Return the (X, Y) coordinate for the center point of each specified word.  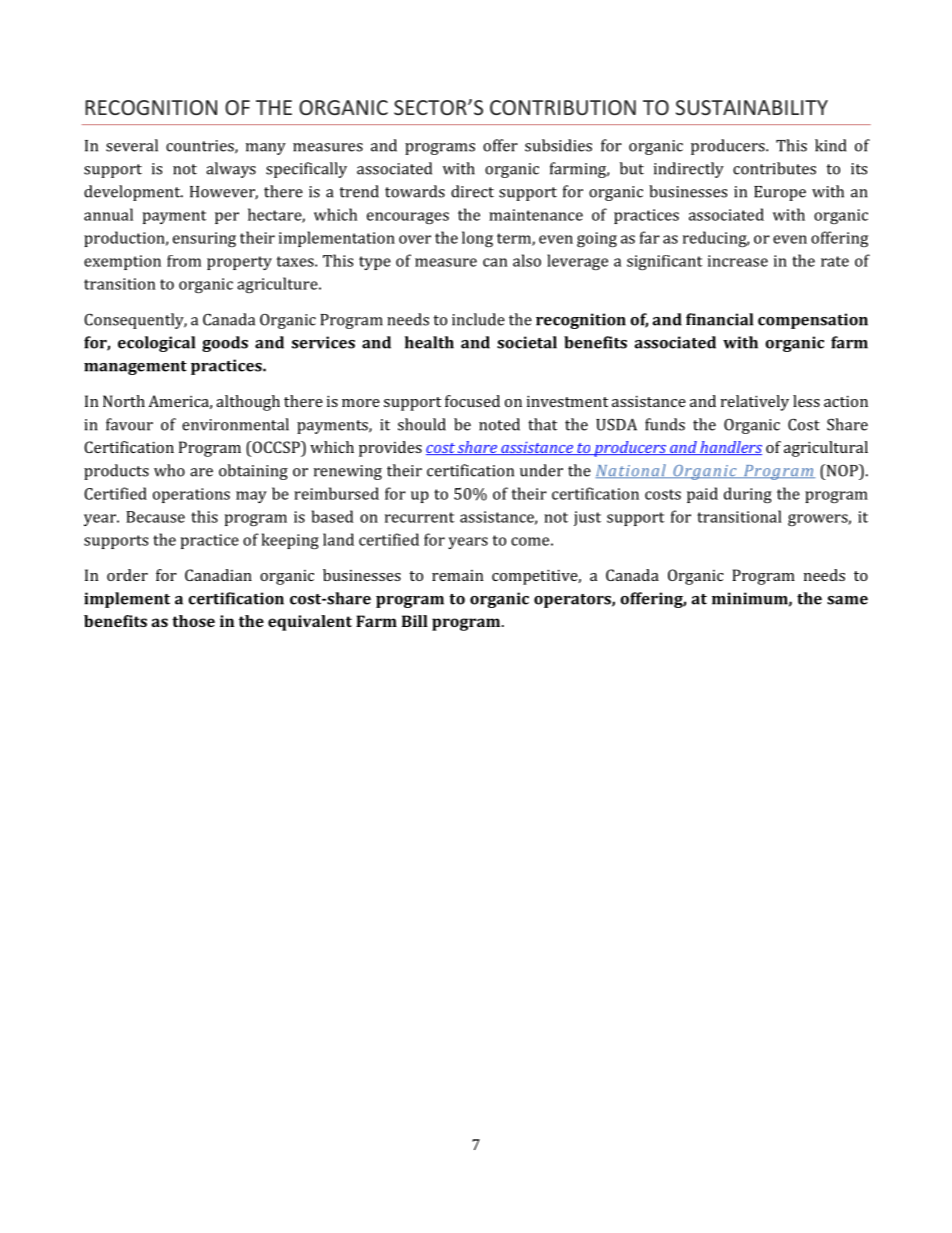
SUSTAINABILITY (752, 107)
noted (499, 424)
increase (738, 261)
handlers (730, 448)
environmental (235, 424)
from (184, 261)
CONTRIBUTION (563, 107)
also (527, 260)
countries (201, 147)
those (193, 621)
